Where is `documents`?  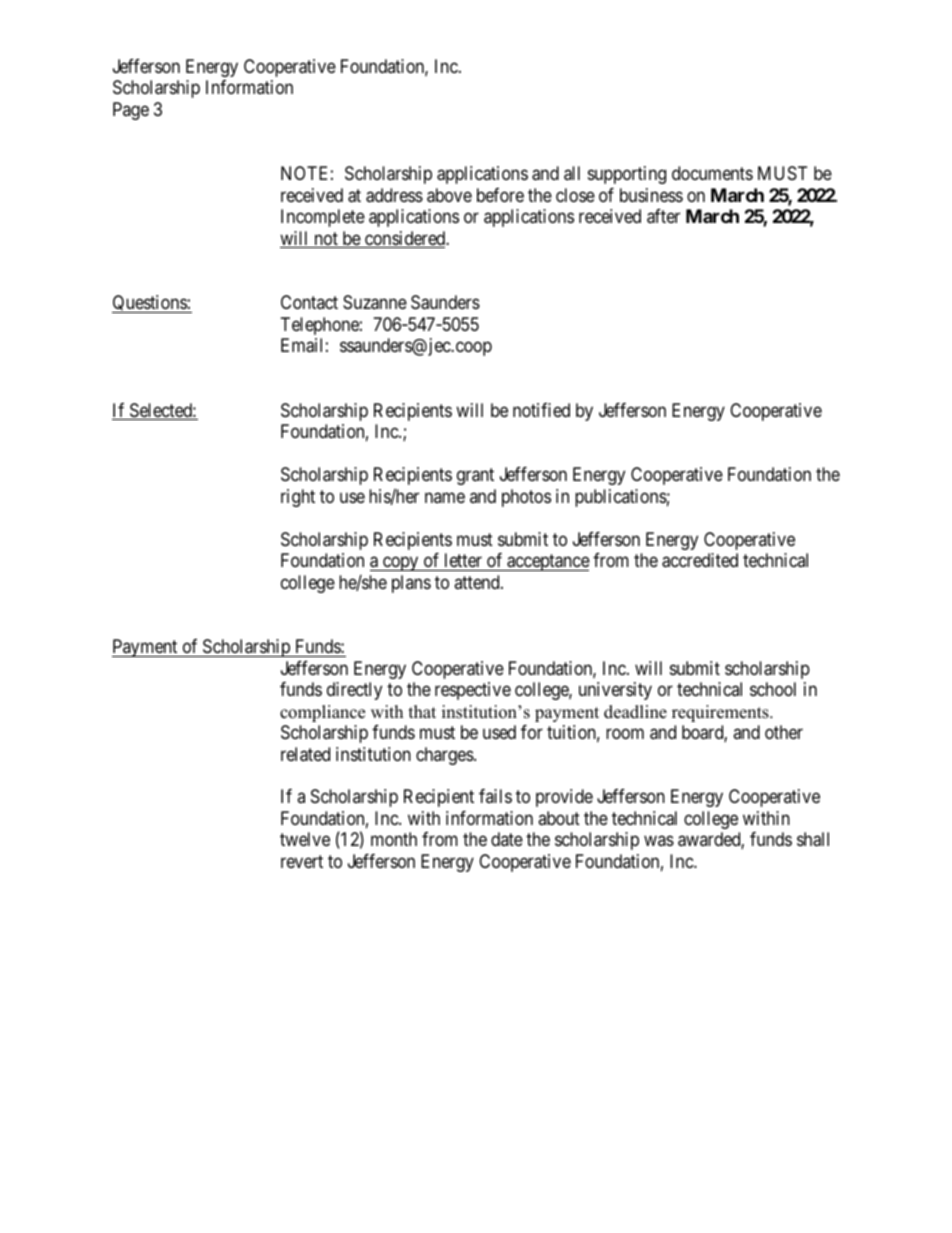
documents is located at coordinates (712, 173).
